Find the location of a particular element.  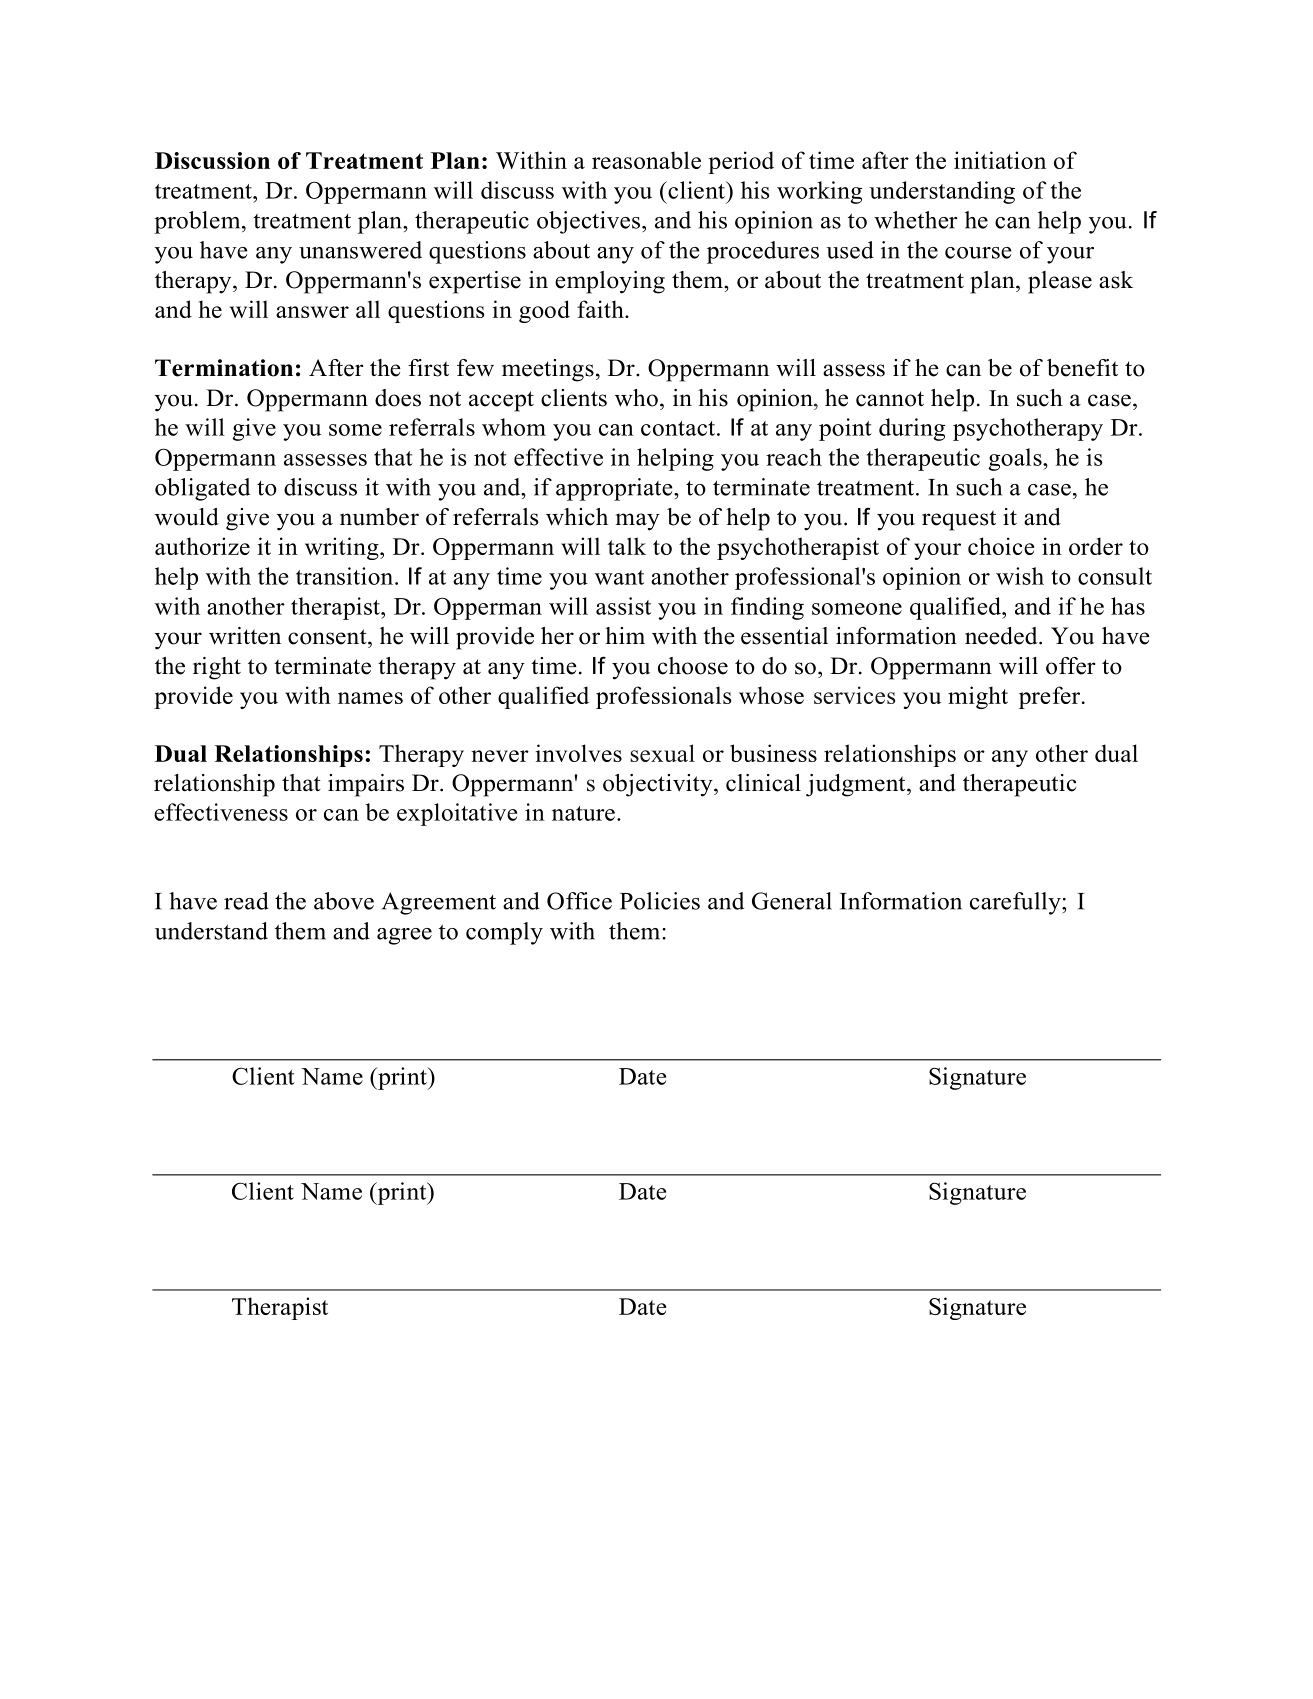

reasonable is located at coordinates (646, 160).
